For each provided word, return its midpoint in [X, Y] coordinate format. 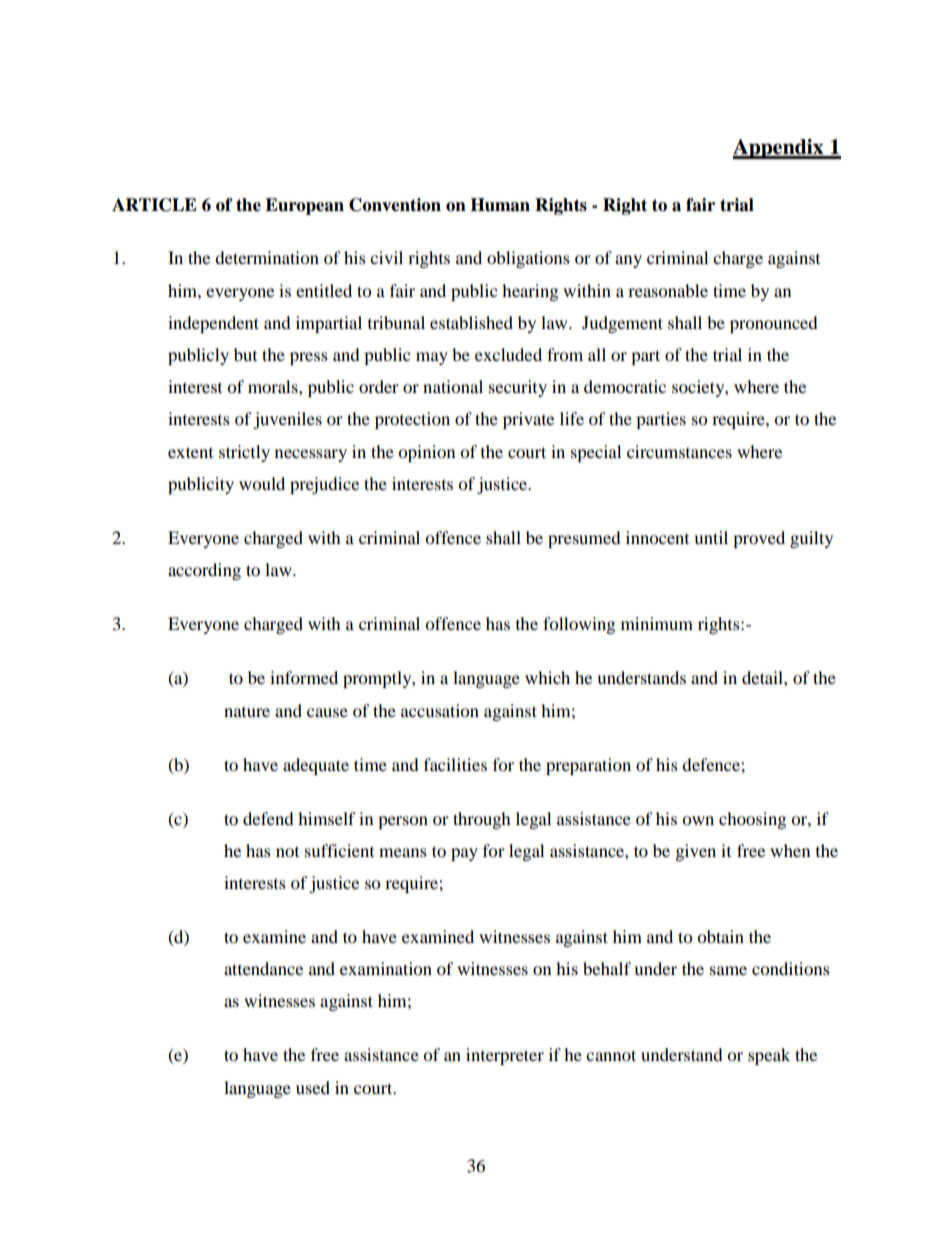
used [313, 1087]
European [304, 206]
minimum [657, 623]
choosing [752, 820]
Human [500, 205]
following [579, 625]
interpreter [505, 1056]
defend [268, 818]
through [482, 820]
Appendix [779, 149]
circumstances [679, 451]
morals [274, 386]
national [453, 386]
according [204, 571]
